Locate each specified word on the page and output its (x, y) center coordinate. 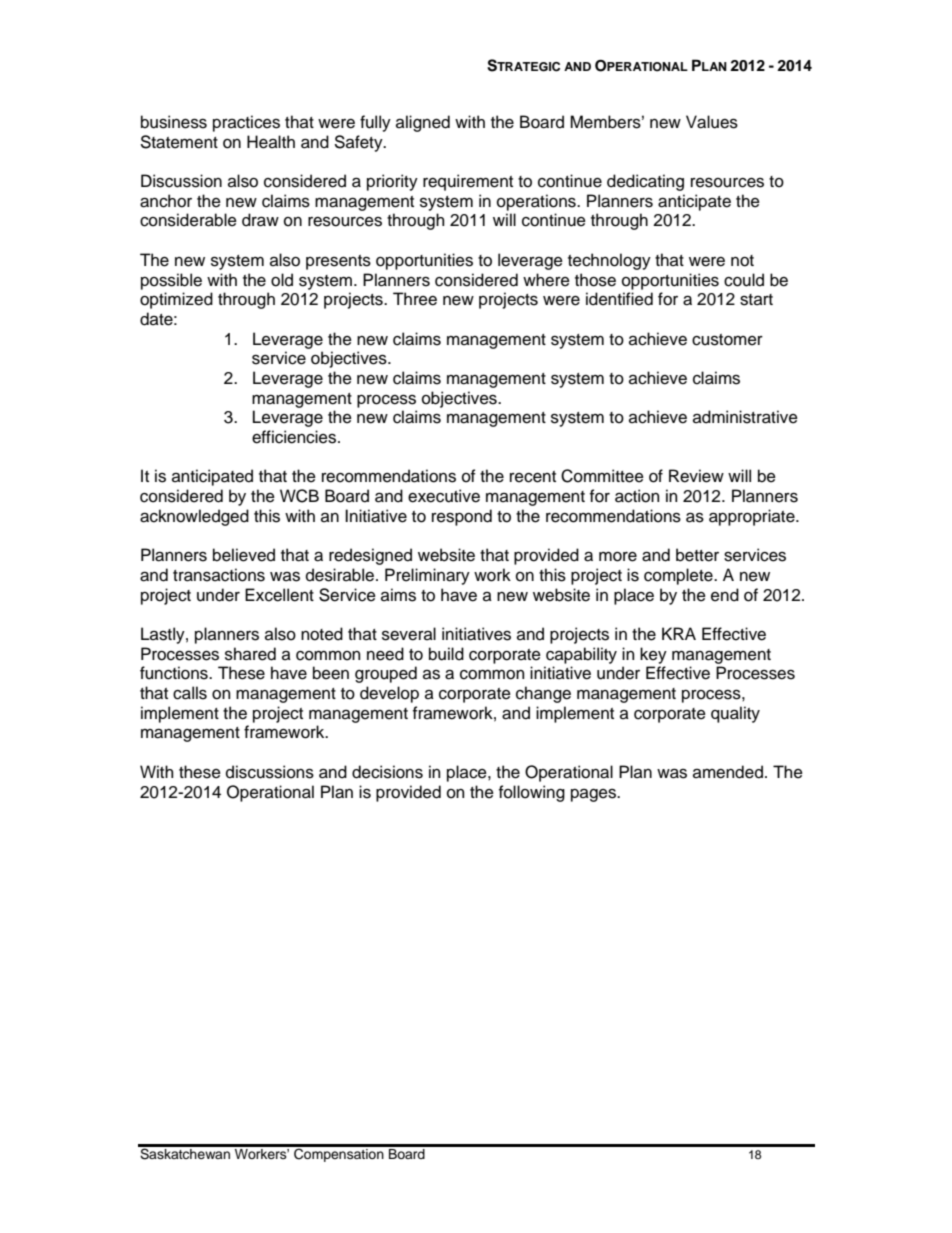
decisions (387, 772)
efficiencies (295, 437)
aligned (423, 123)
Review (696, 476)
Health (271, 142)
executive (444, 496)
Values (712, 122)
